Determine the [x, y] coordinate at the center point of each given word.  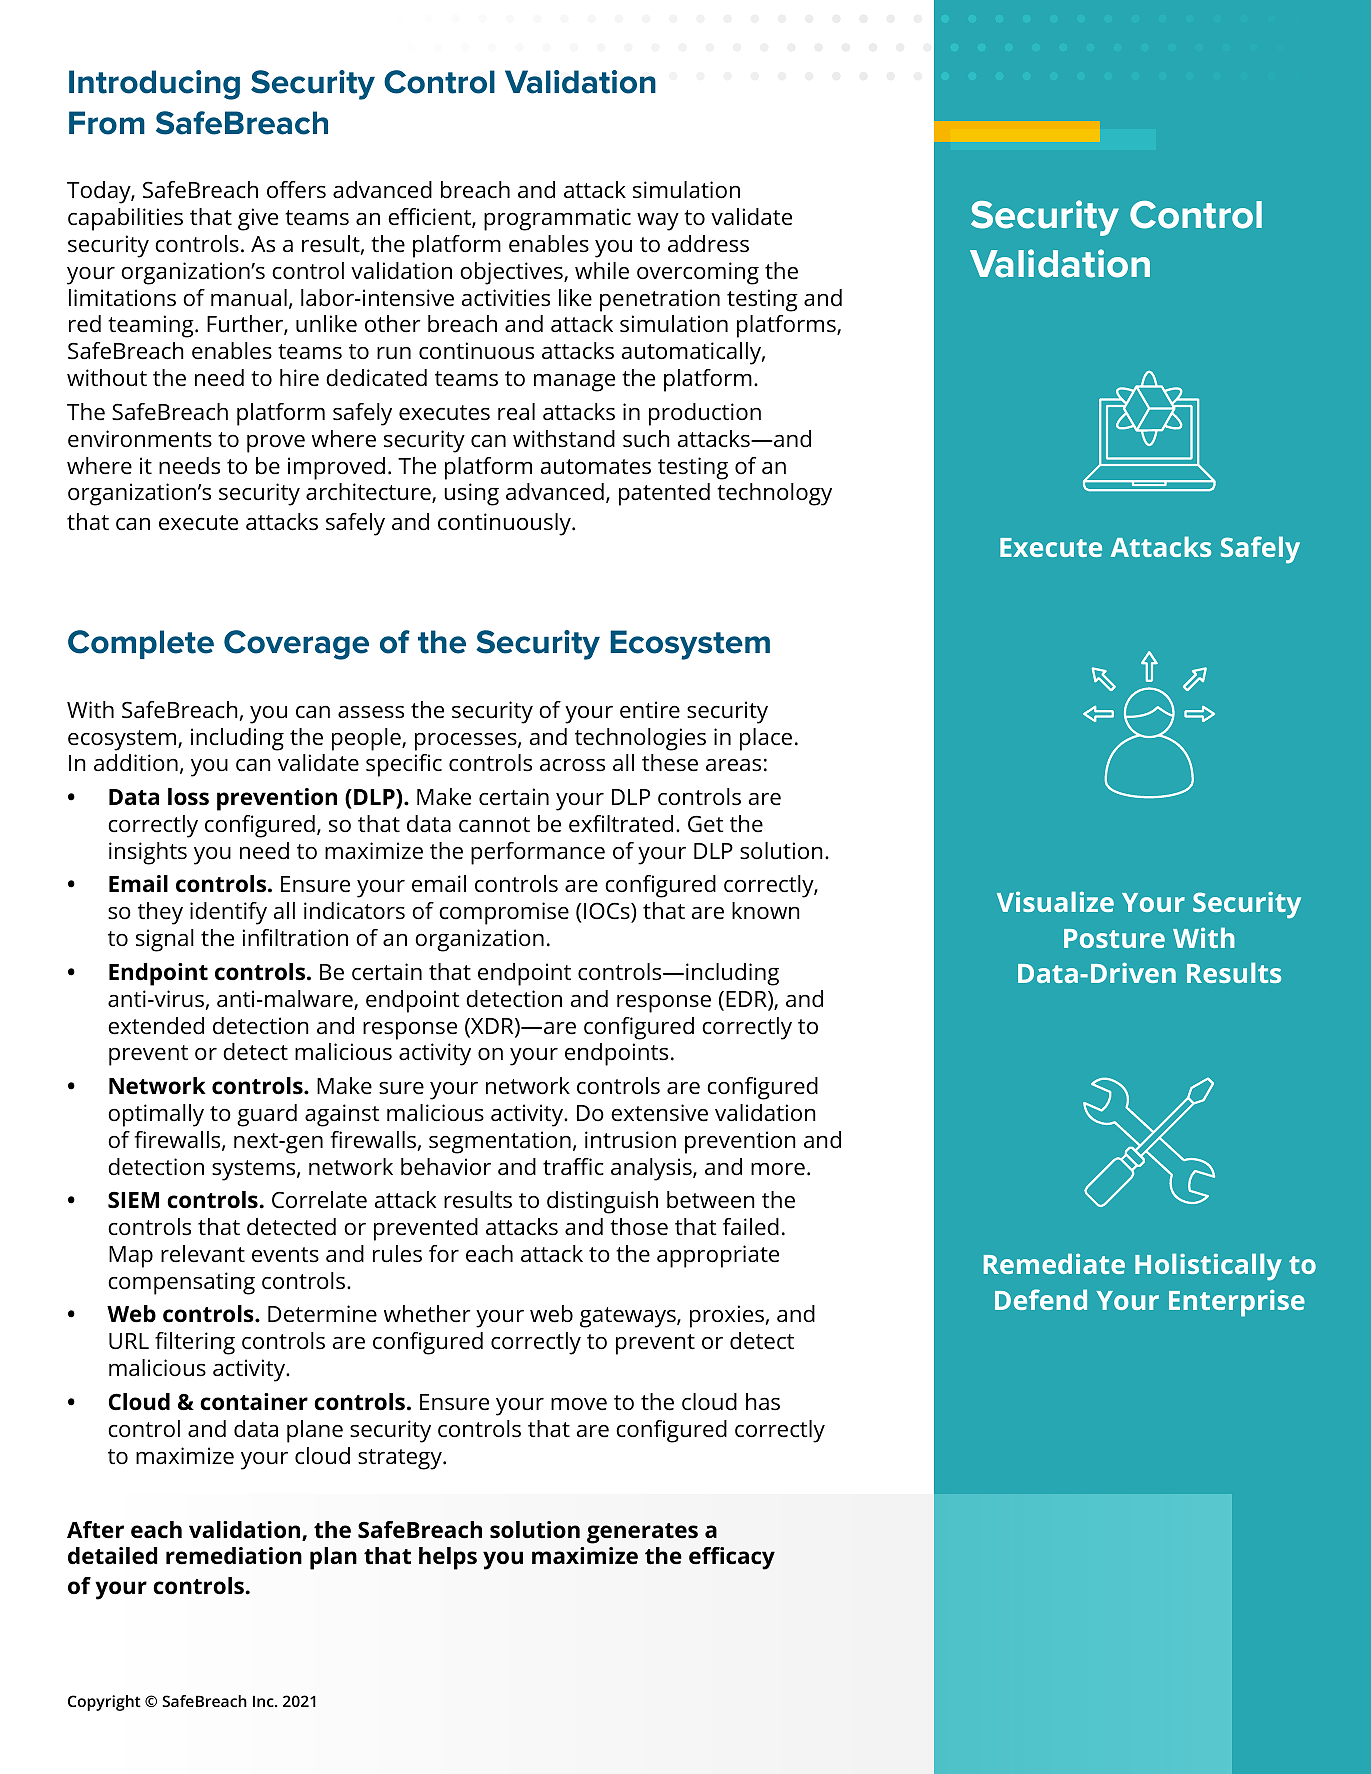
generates [642, 1533]
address [708, 244]
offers [296, 190]
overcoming [698, 273]
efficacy [732, 1558]
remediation [234, 1556]
